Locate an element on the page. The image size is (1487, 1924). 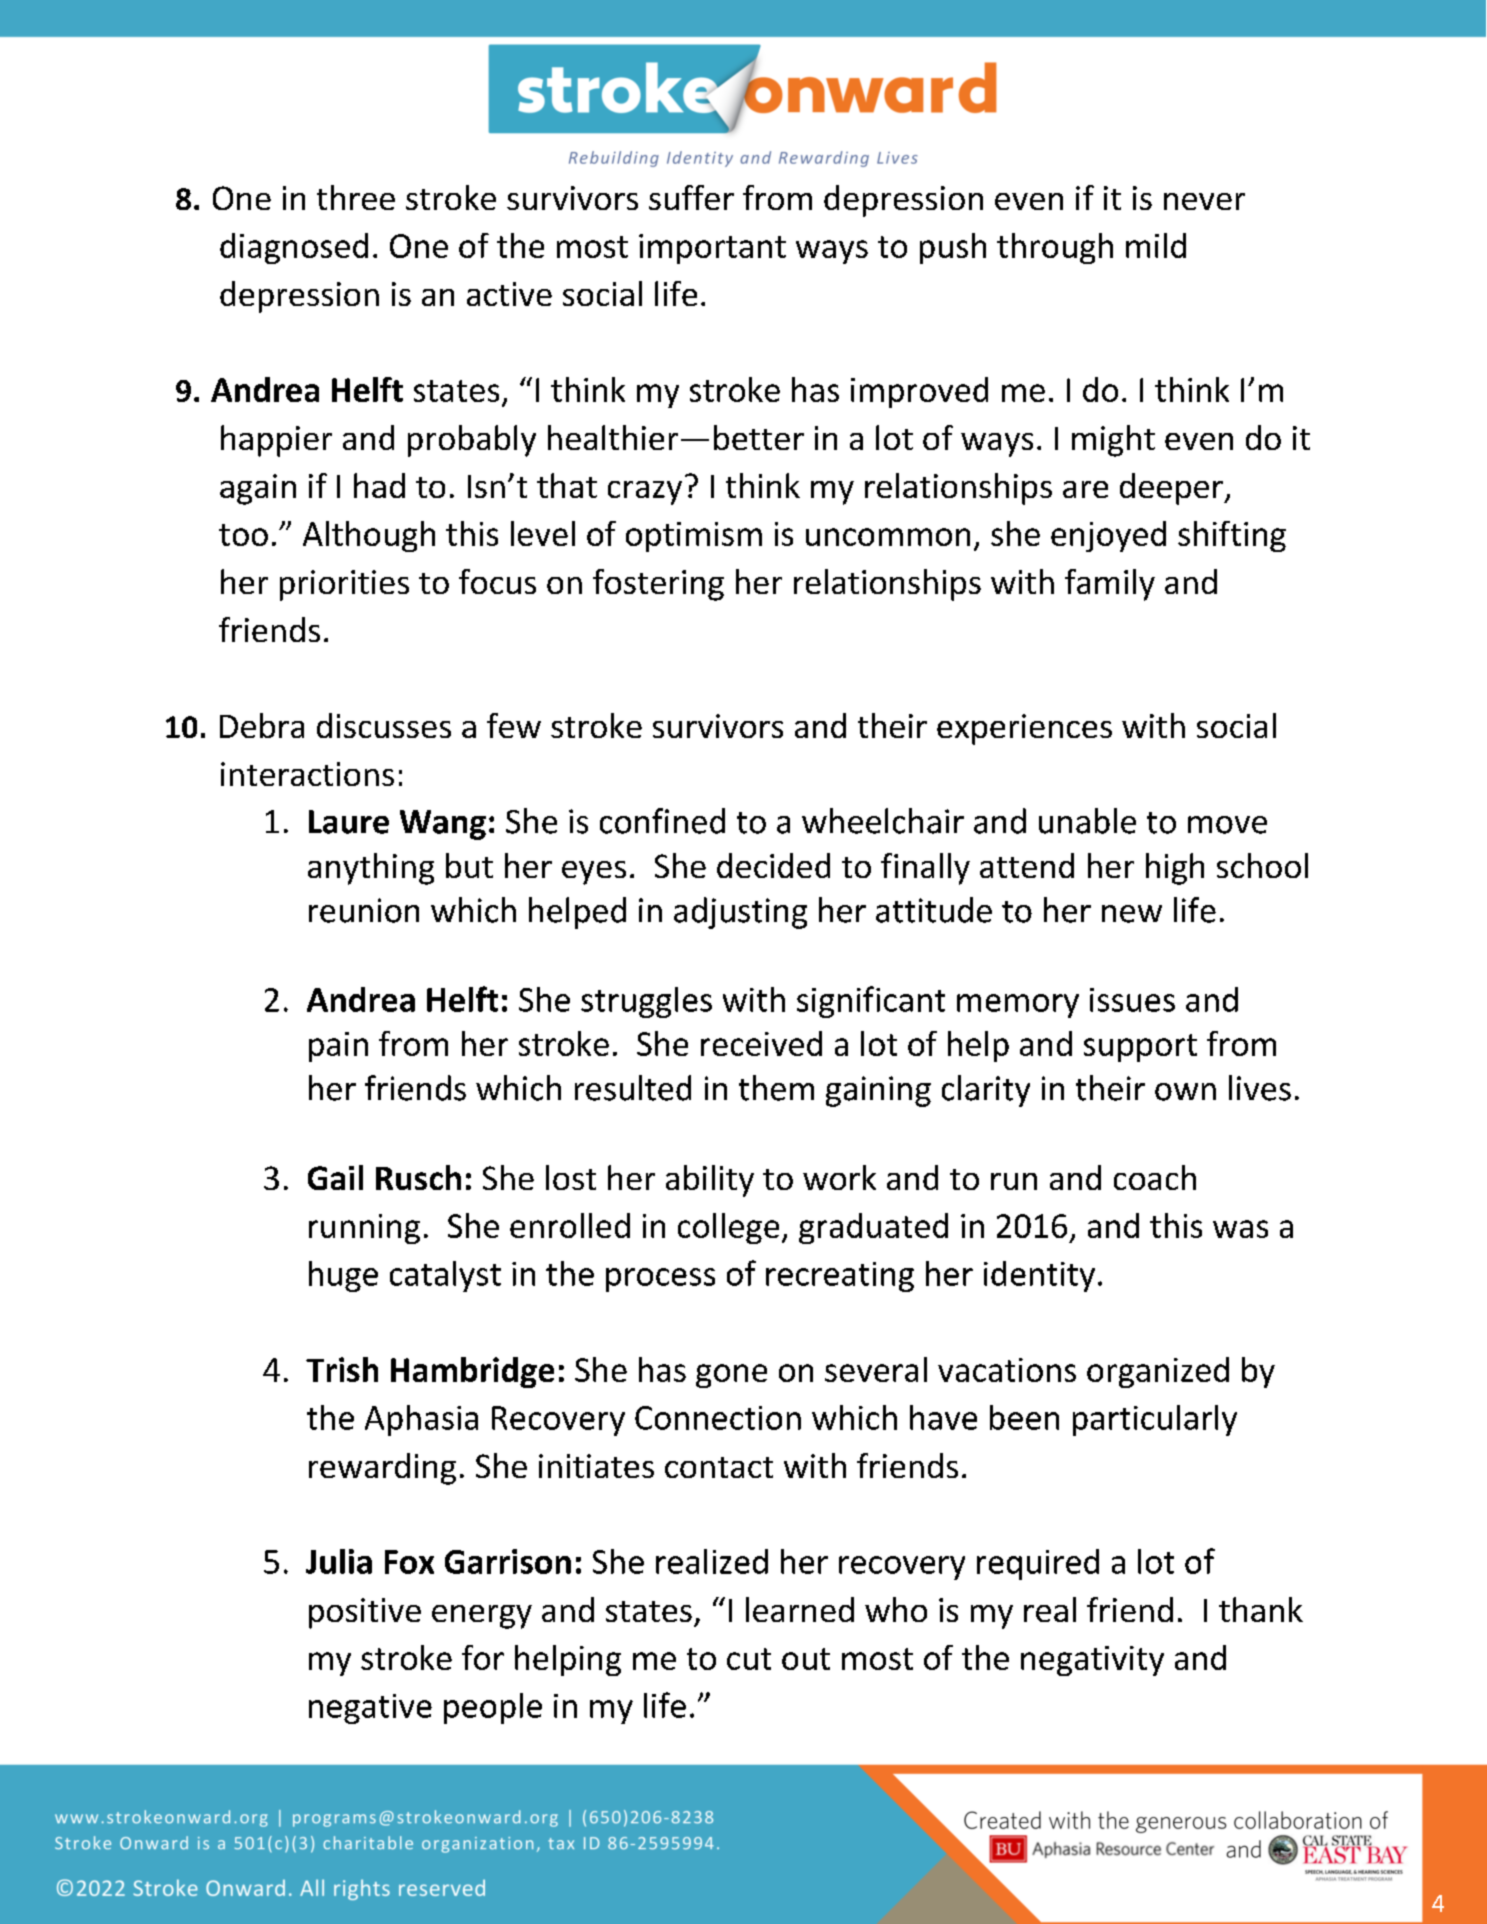
pain is located at coordinates (338, 1047).
